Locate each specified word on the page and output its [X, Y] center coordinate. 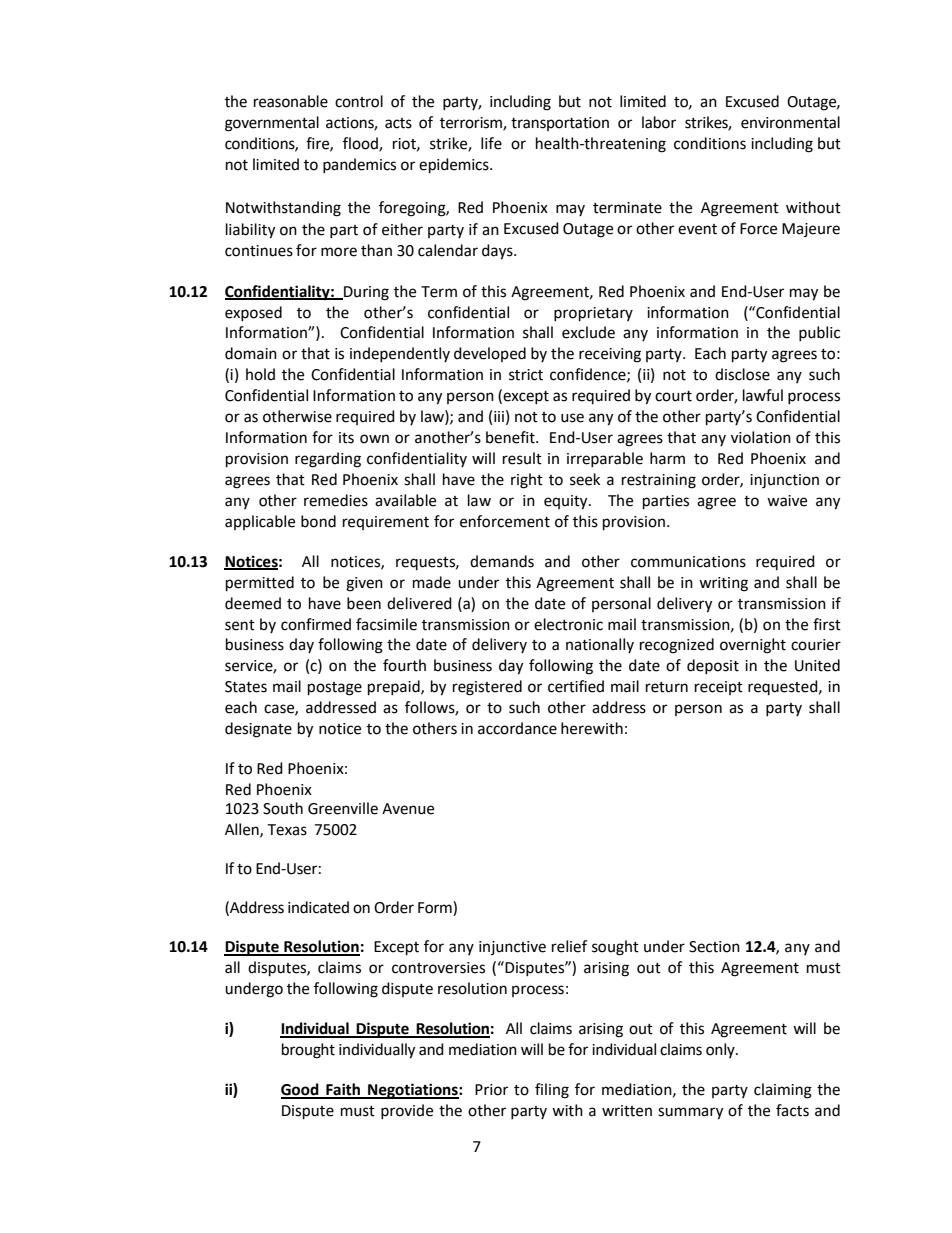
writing [723, 584]
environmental [790, 122]
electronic [568, 624]
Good [301, 1090]
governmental [272, 124]
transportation [560, 124]
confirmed [316, 624]
